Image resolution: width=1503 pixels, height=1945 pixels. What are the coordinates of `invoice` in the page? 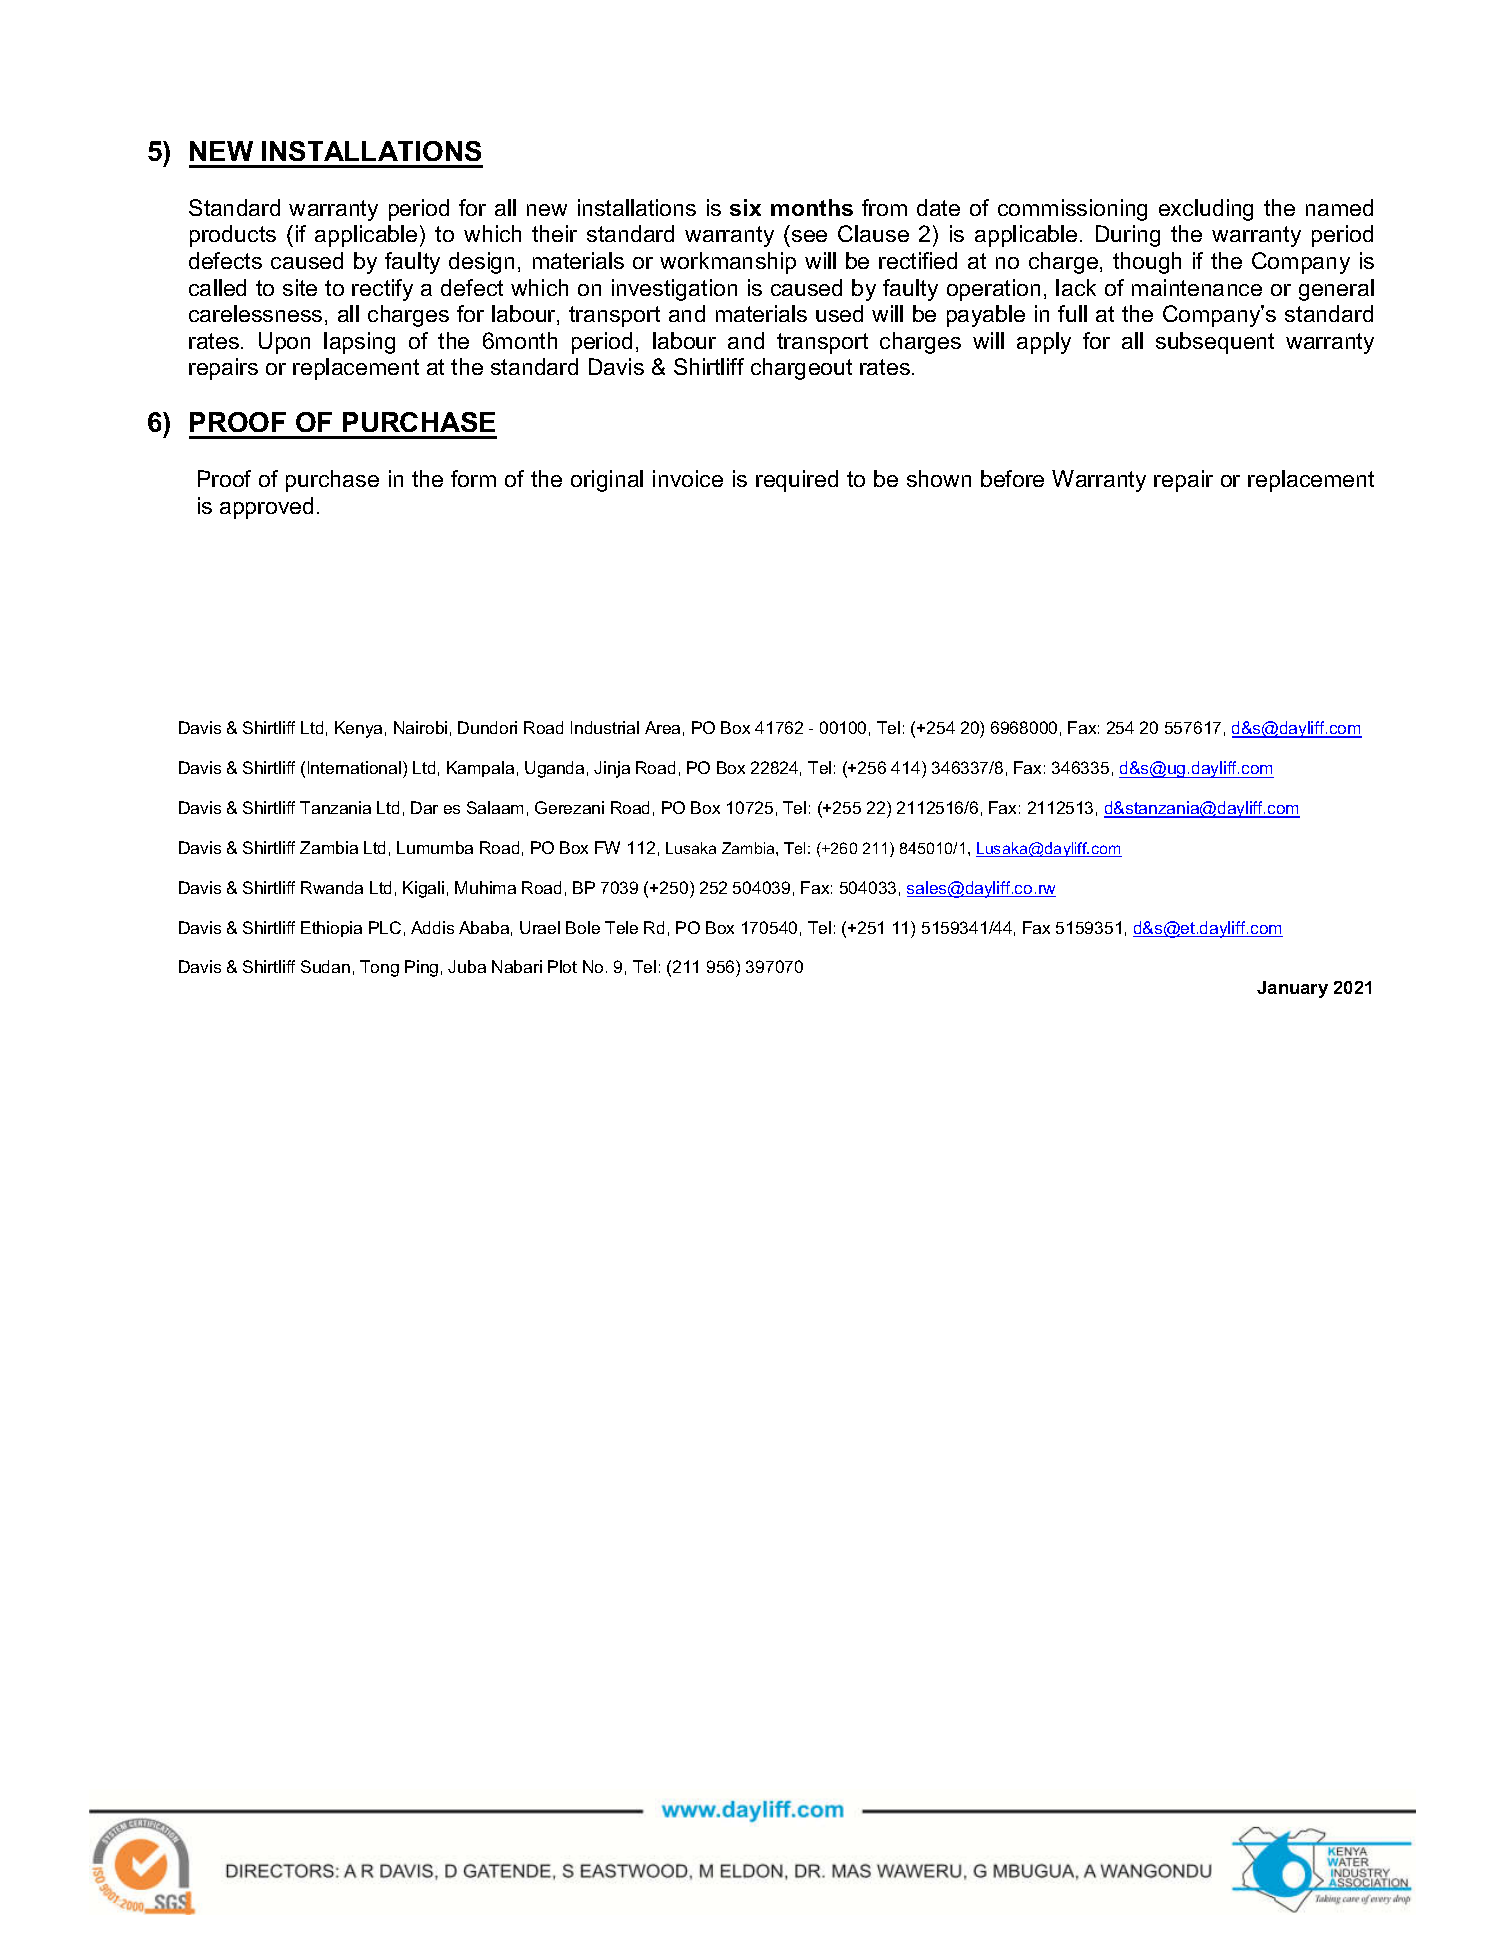 It's located at (688, 478).
